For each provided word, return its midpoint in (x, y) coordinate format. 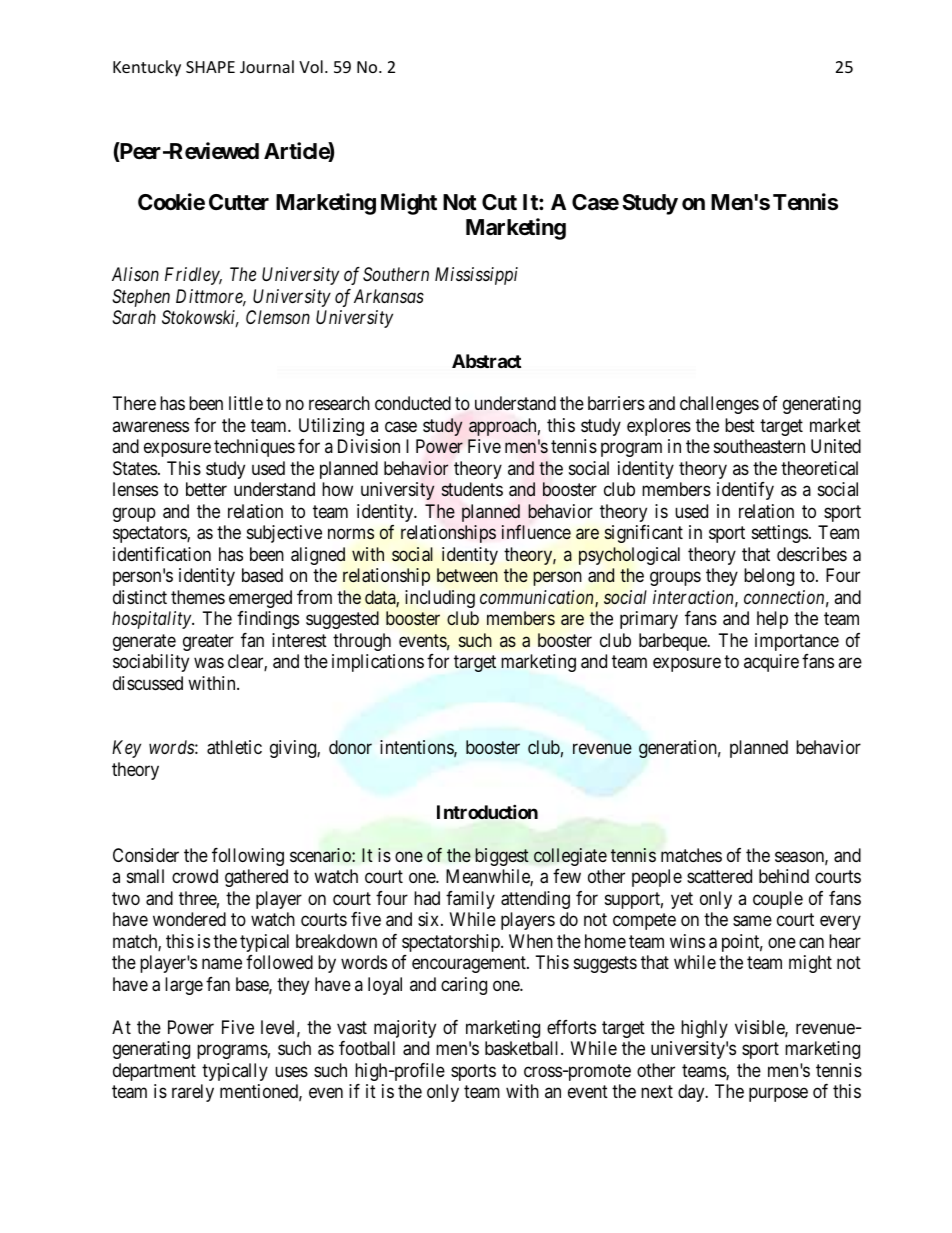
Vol (311, 66)
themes (198, 597)
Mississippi (476, 276)
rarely (193, 1093)
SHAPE (210, 67)
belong (769, 577)
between (467, 575)
